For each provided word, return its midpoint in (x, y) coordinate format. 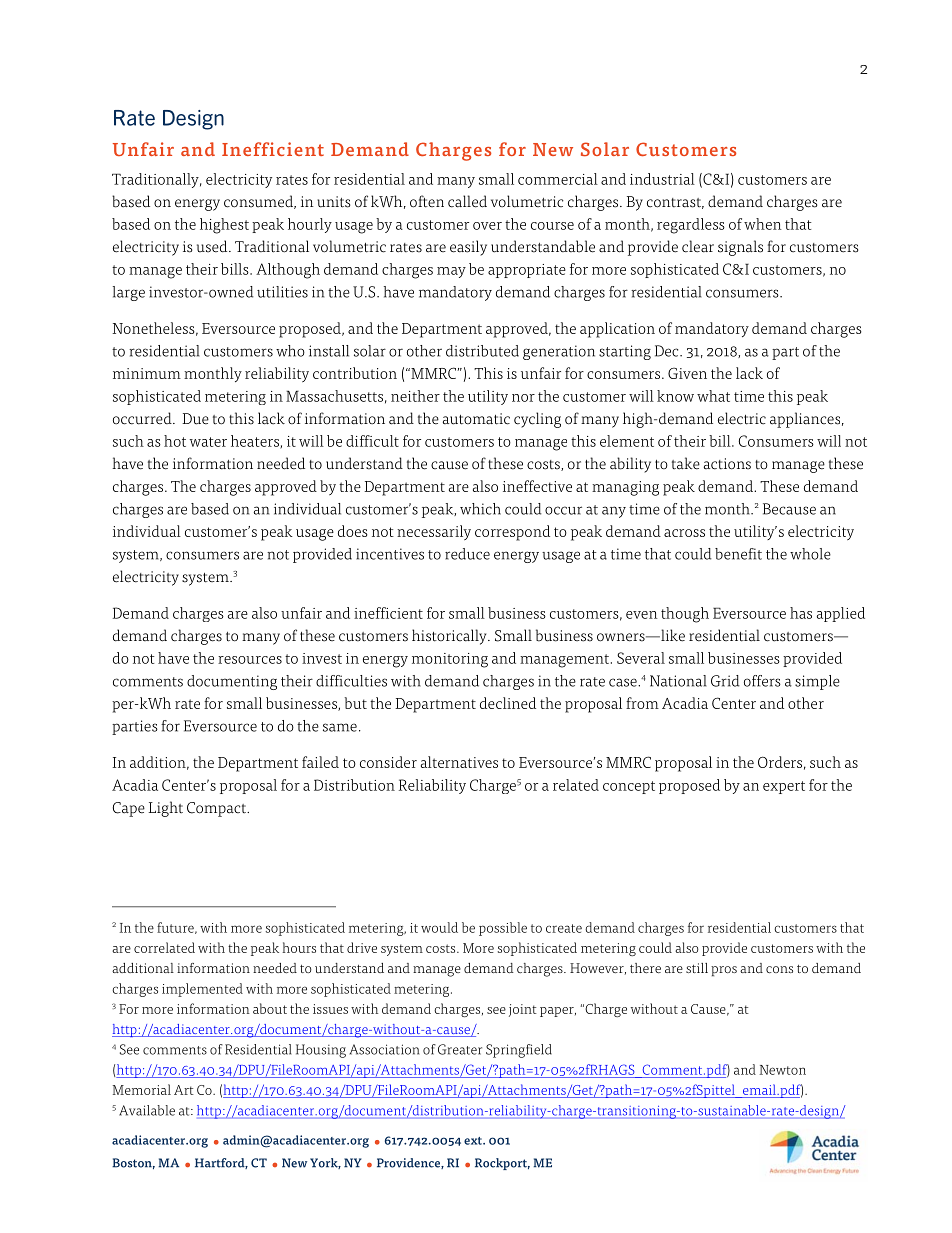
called (467, 201)
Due (195, 419)
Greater (460, 1049)
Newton (782, 1070)
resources (250, 660)
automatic (476, 419)
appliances (806, 420)
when (763, 224)
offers (762, 681)
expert (784, 787)
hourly (310, 225)
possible (503, 929)
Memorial (142, 1089)
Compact (218, 809)
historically (450, 637)
